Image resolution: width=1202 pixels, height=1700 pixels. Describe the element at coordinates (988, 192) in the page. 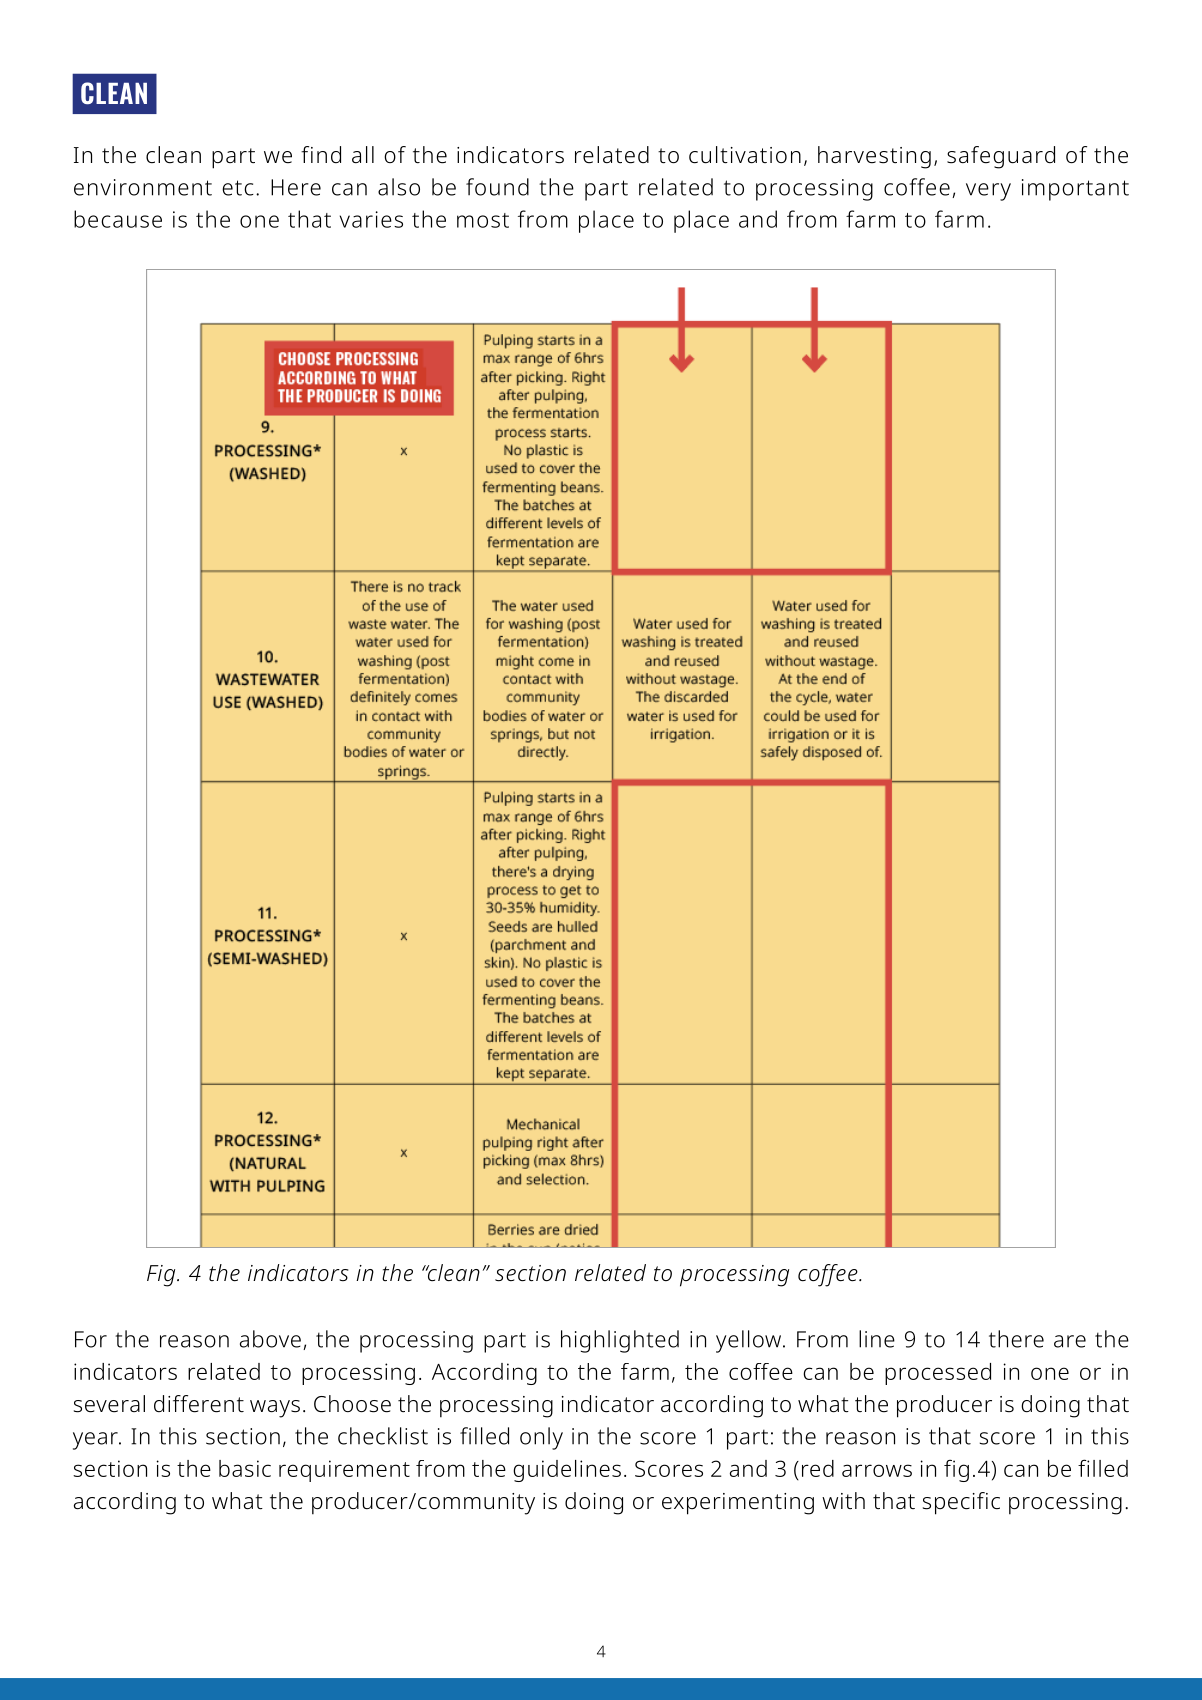

I see `very` at that location.
